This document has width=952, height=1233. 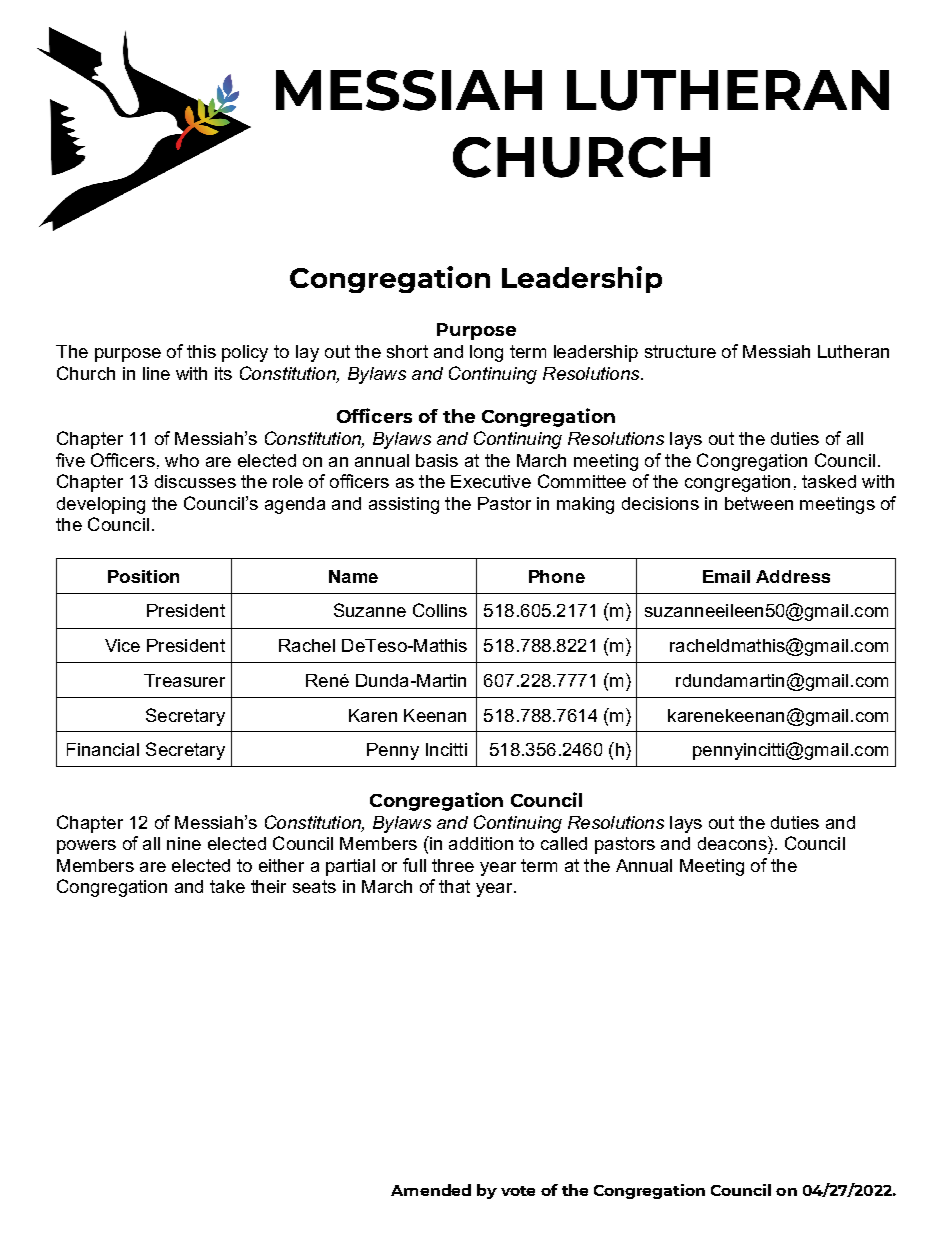 What do you see at coordinates (103, 749) in the document?
I see `Financial` at bounding box center [103, 749].
